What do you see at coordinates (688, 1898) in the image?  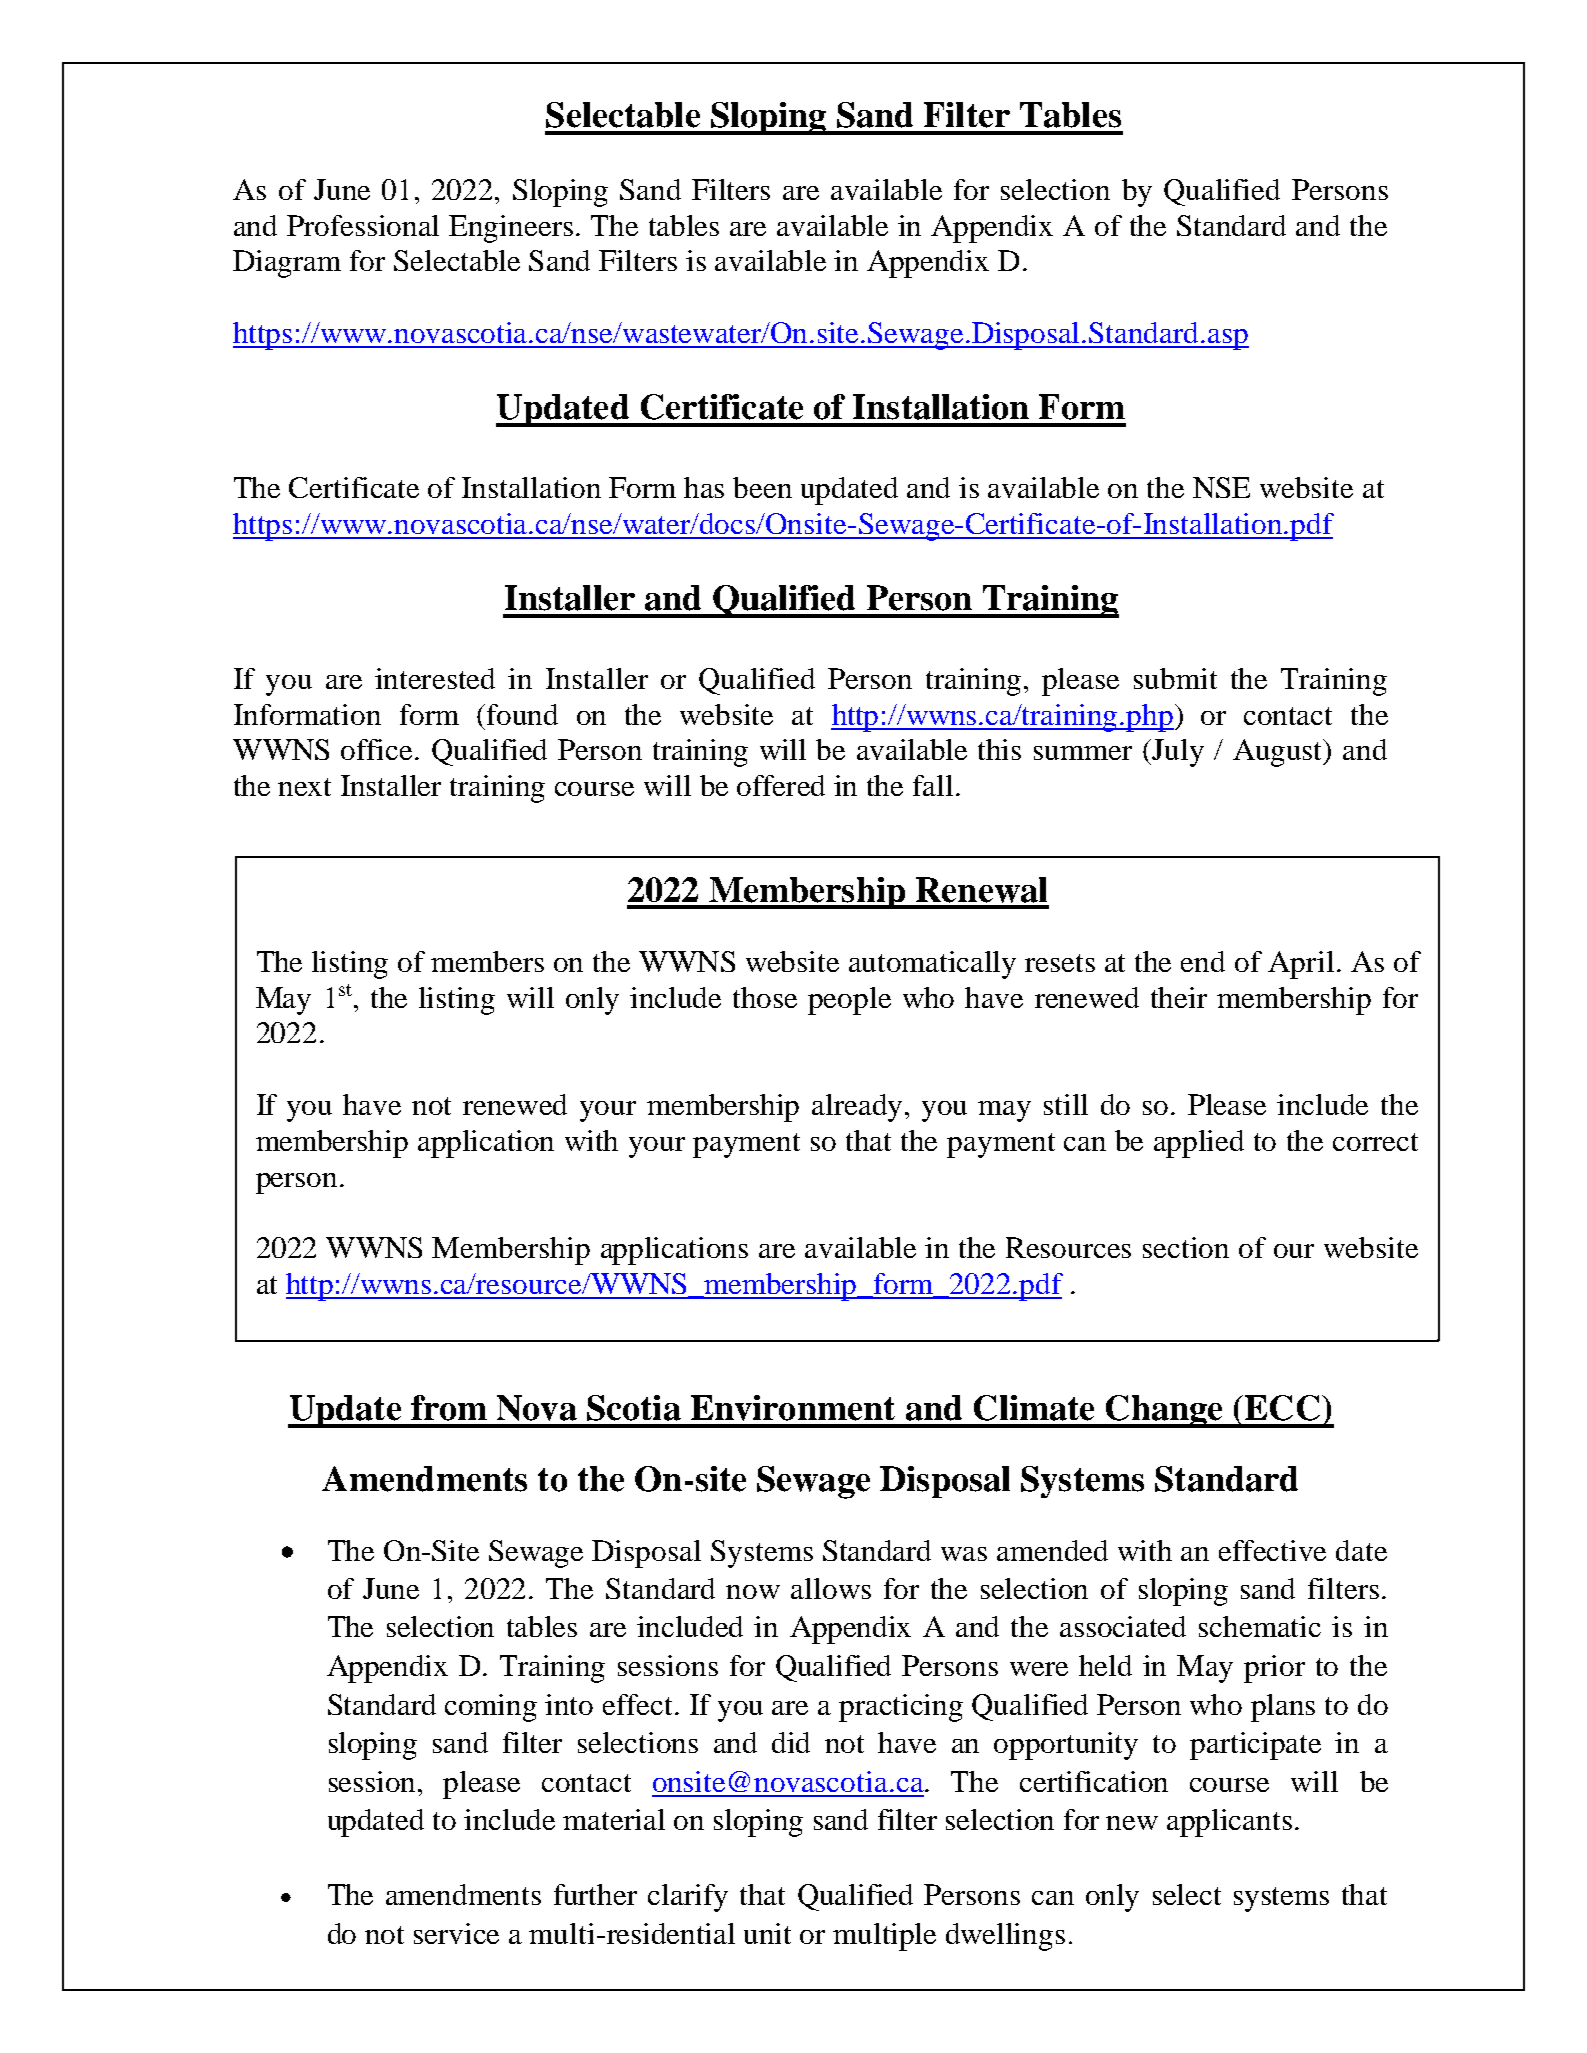 I see `clarify` at bounding box center [688, 1898].
